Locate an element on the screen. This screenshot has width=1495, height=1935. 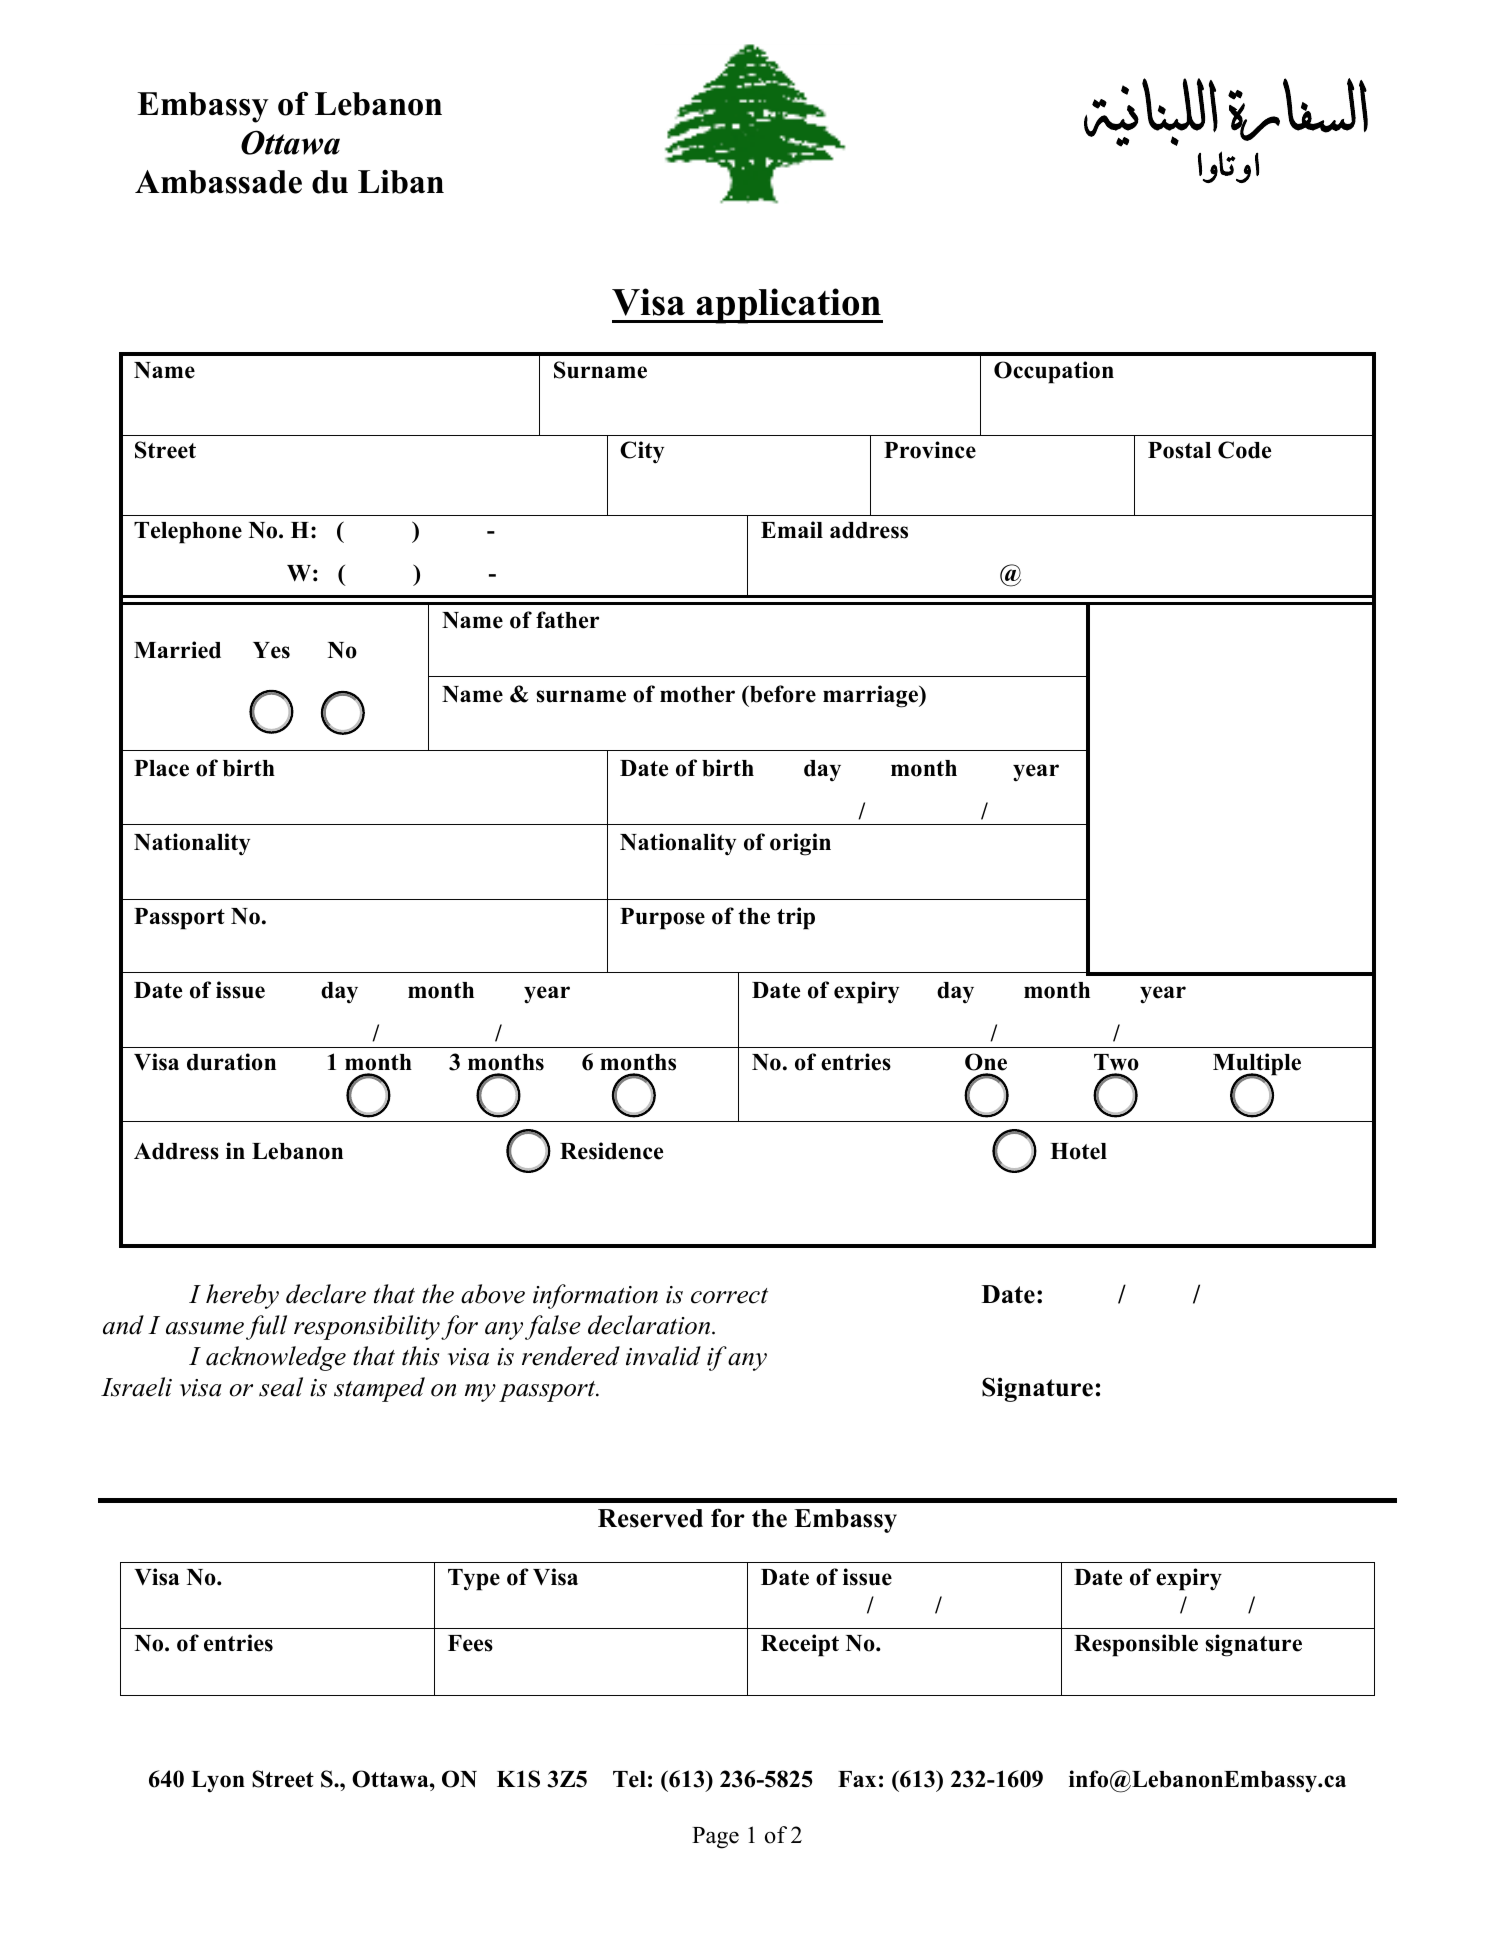
Occupation is located at coordinates (1054, 372).
